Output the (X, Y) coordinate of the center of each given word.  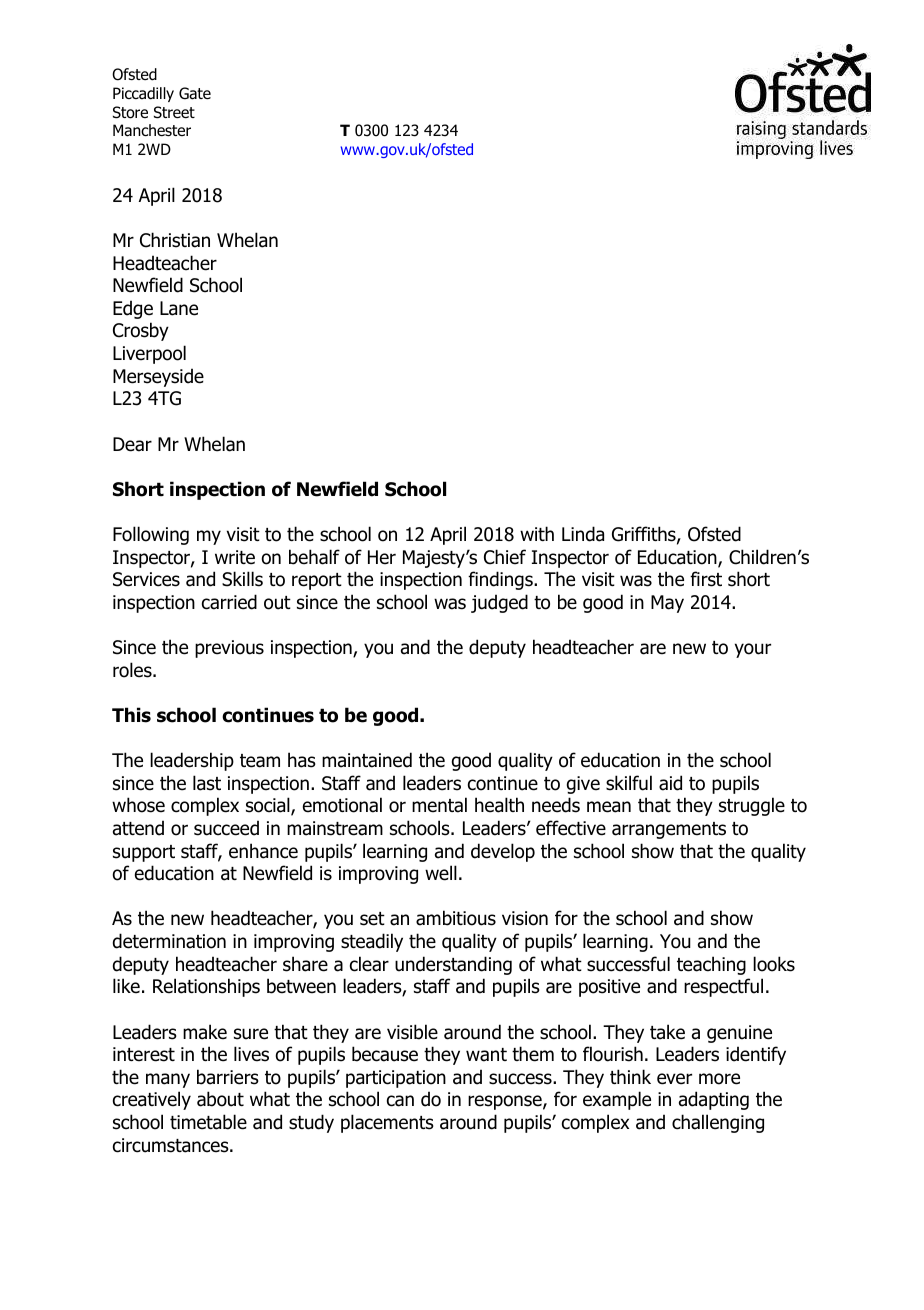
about (220, 1099)
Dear (132, 444)
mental (439, 805)
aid (670, 783)
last (207, 783)
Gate (195, 93)
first (706, 579)
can (400, 1101)
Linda (583, 534)
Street (174, 112)
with (537, 533)
